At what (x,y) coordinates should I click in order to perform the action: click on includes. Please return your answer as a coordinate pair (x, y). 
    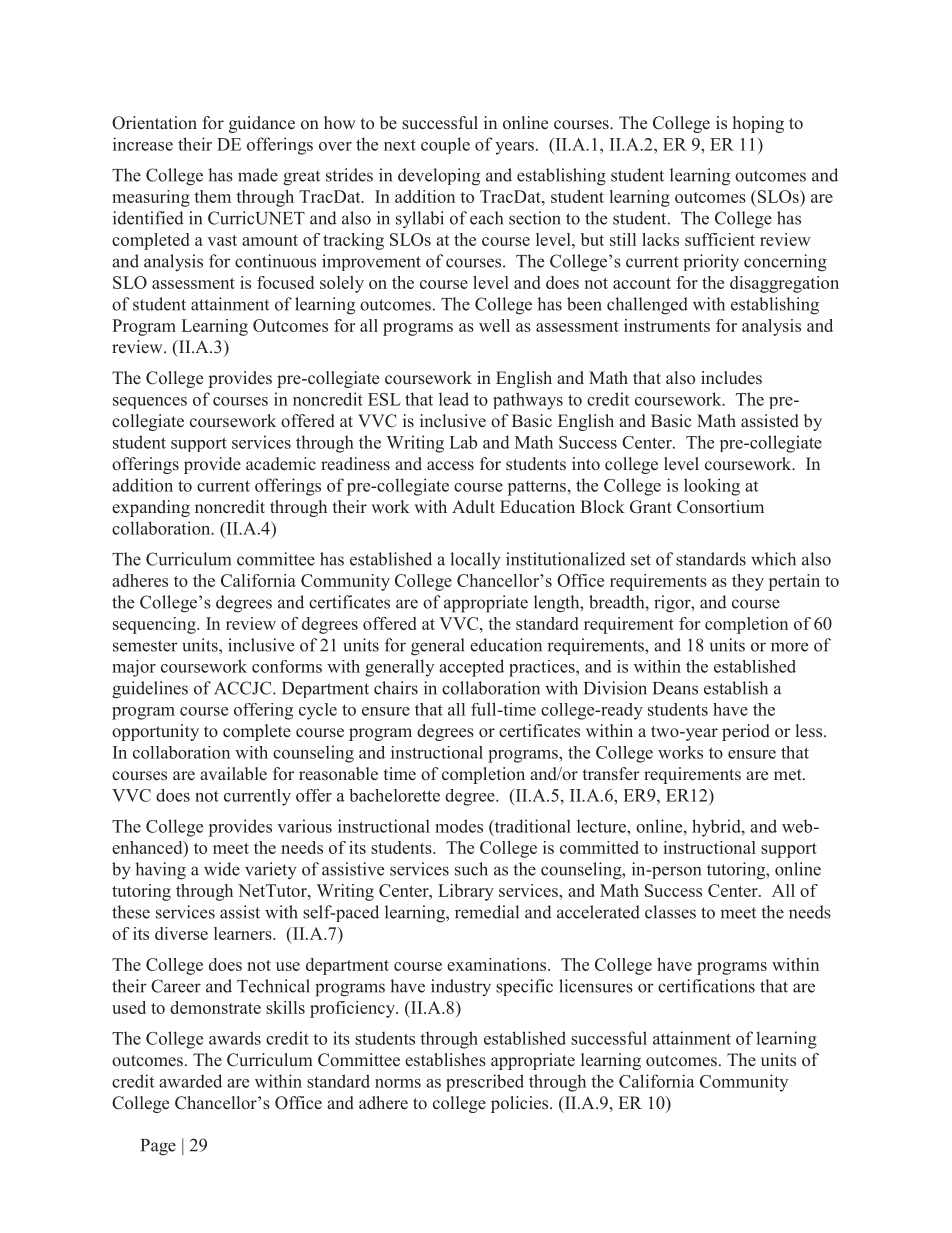
    Looking at the image, I should click on (731, 378).
